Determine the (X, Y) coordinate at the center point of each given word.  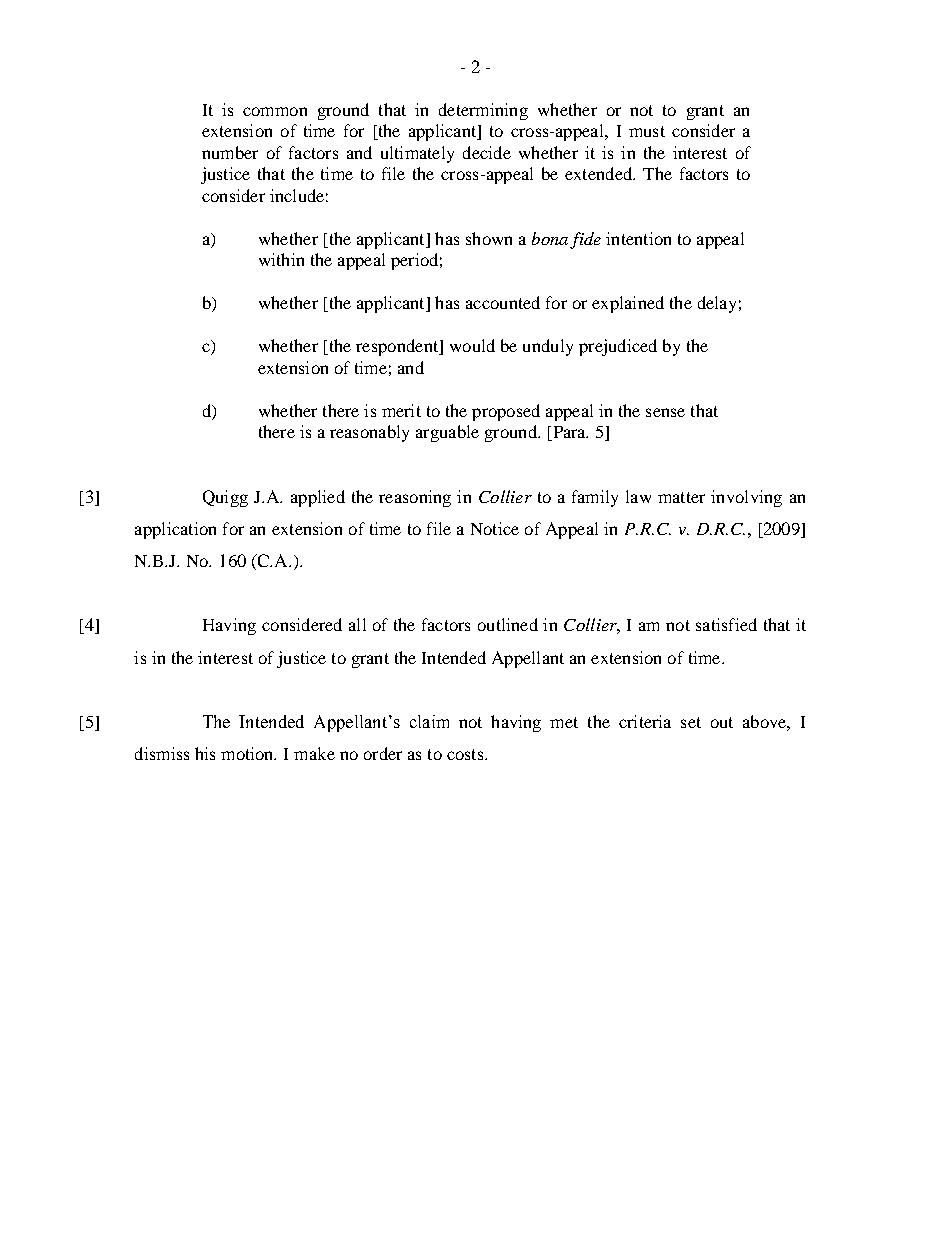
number (230, 152)
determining (483, 111)
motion (248, 753)
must (647, 131)
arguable (447, 433)
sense (665, 412)
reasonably (369, 433)
